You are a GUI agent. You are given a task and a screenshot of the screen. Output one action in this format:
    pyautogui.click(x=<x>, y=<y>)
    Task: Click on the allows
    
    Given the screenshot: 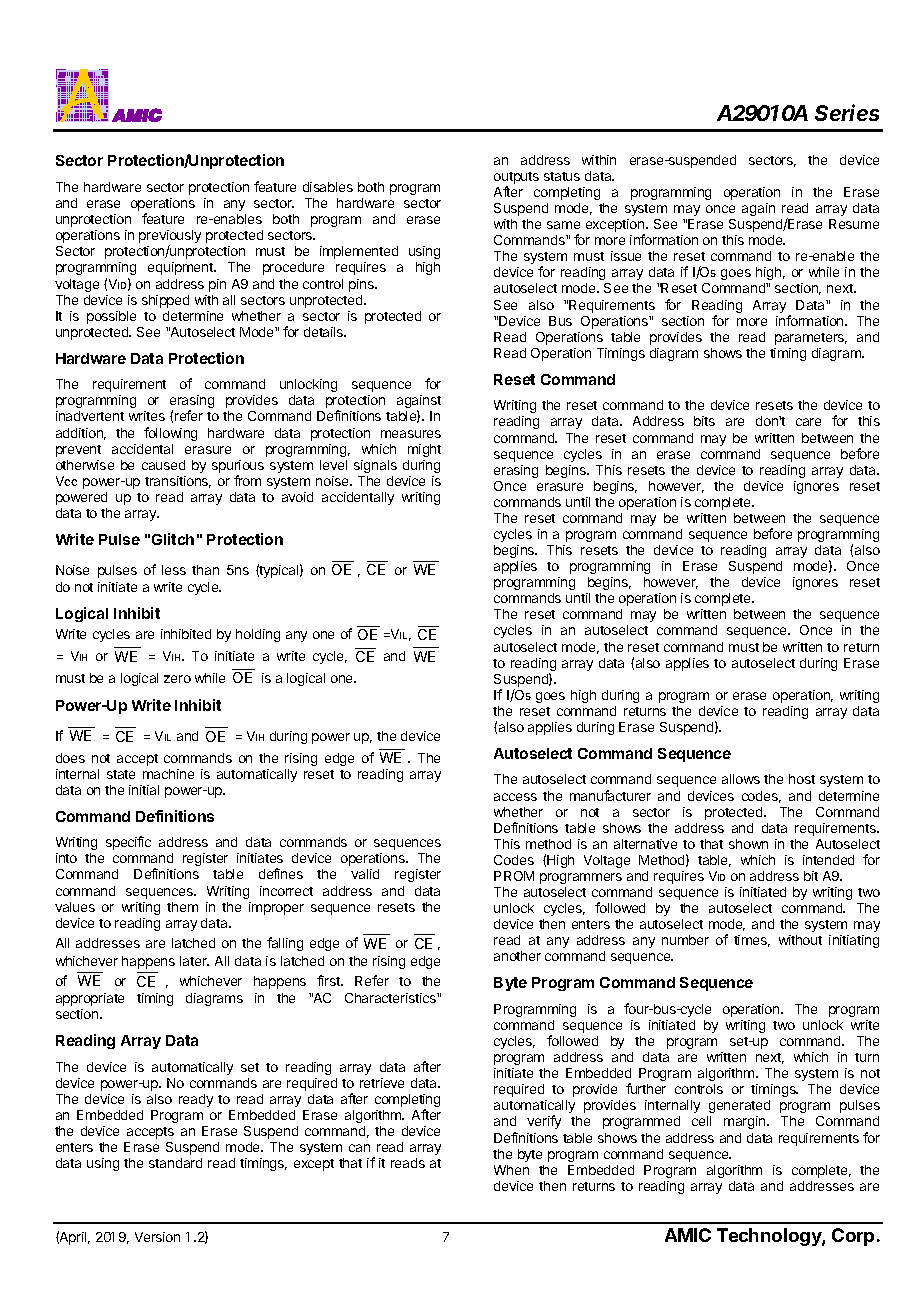 What is the action you would take?
    pyautogui.click(x=741, y=779)
